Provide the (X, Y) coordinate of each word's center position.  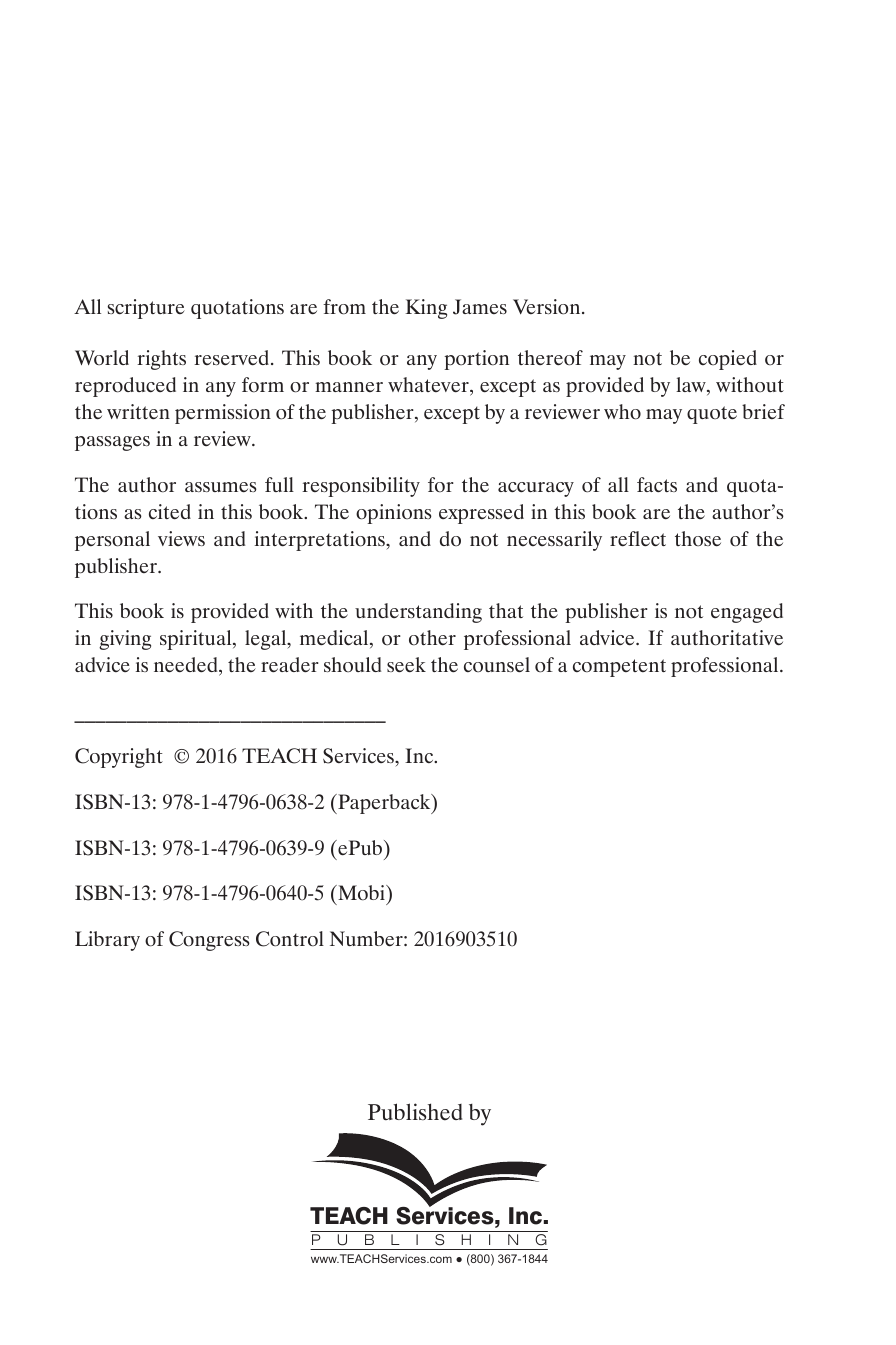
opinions (394, 514)
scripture (146, 309)
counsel (497, 664)
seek (406, 665)
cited (170, 512)
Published (415, 1112)
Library (107, 941)
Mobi (361, 893)
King (426, 309)
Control (290, 939)
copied (728, 360)
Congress (209, 941)
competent (619, 668)
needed (187, 666)
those (698, 539)
